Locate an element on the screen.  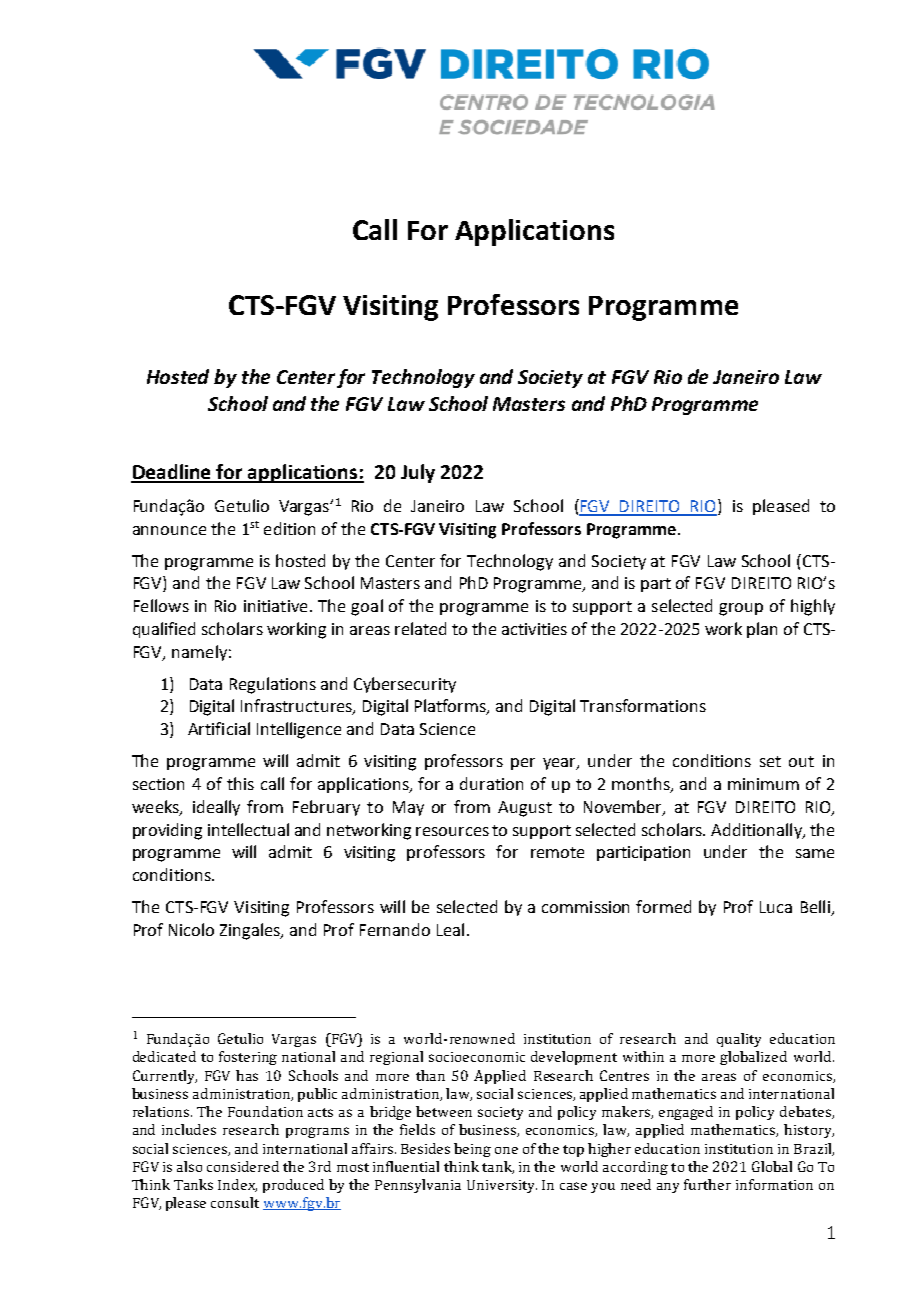
Deadline is located at coordinates (172, 473).
